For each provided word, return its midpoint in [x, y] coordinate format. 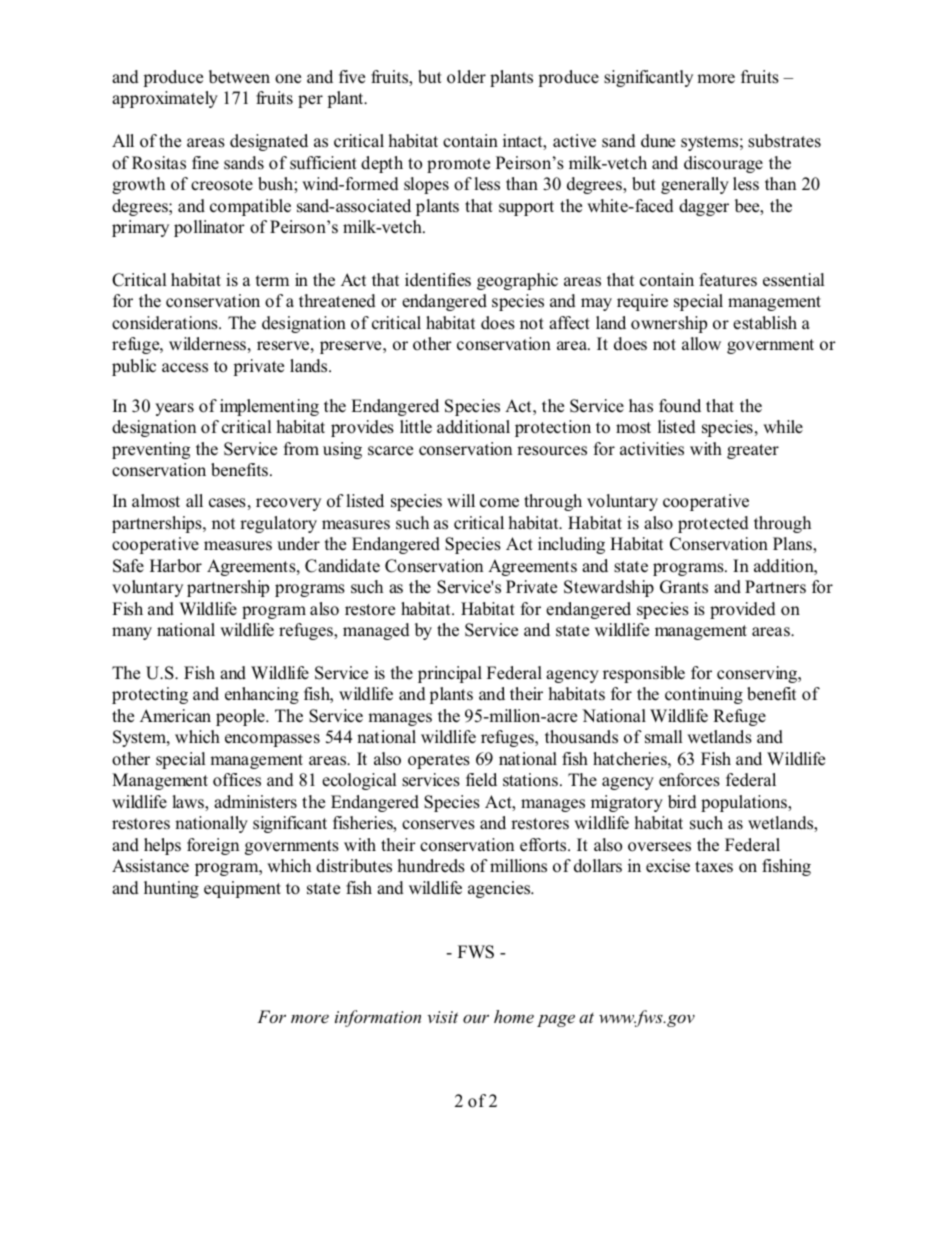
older [466, 77]
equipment [242, 889]
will [461, 500]
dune [658, 141]
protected [713, 524]
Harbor [176, 566]
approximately [165, 99]
